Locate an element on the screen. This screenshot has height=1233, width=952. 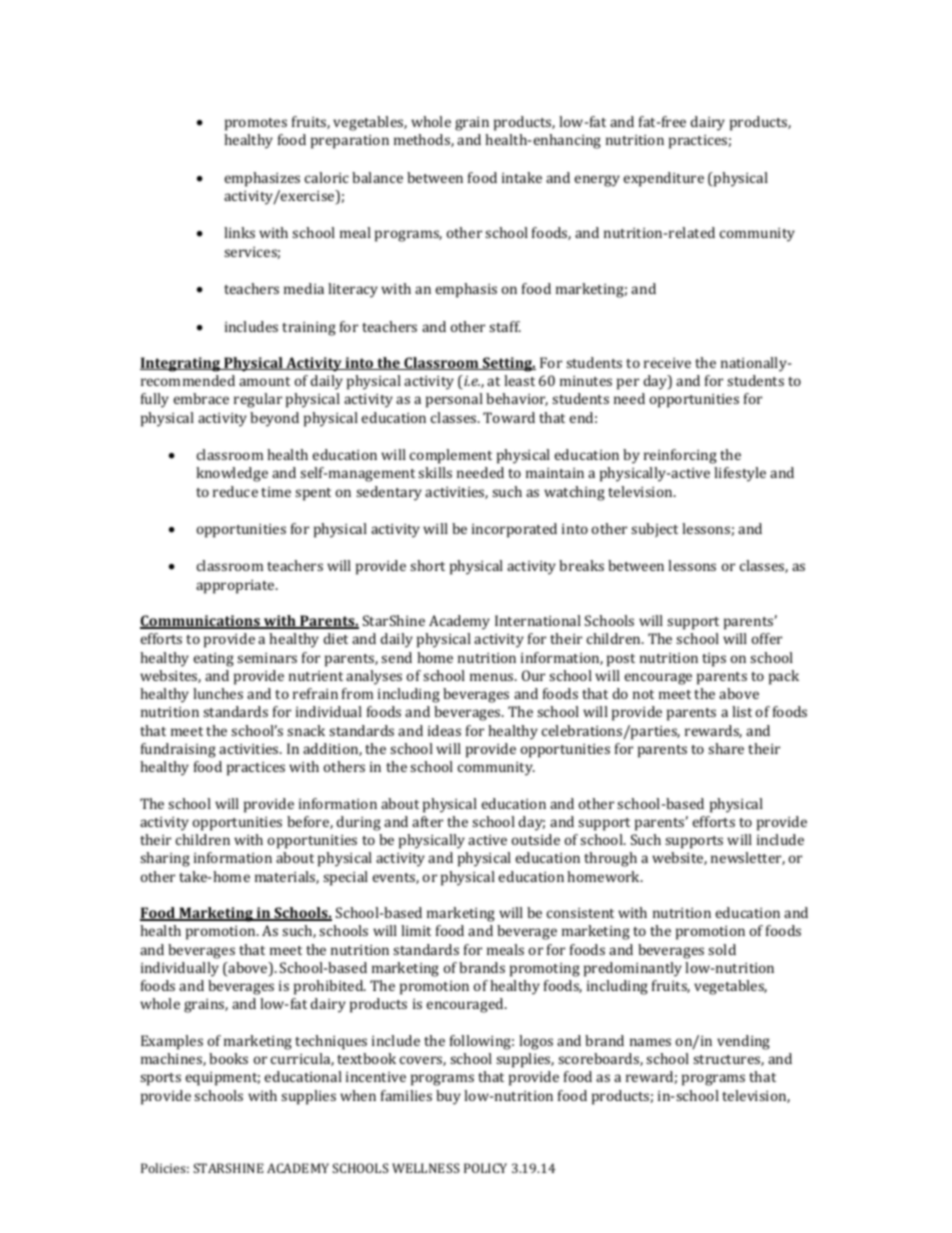
knowledge is located at coordinates (232, 474).
